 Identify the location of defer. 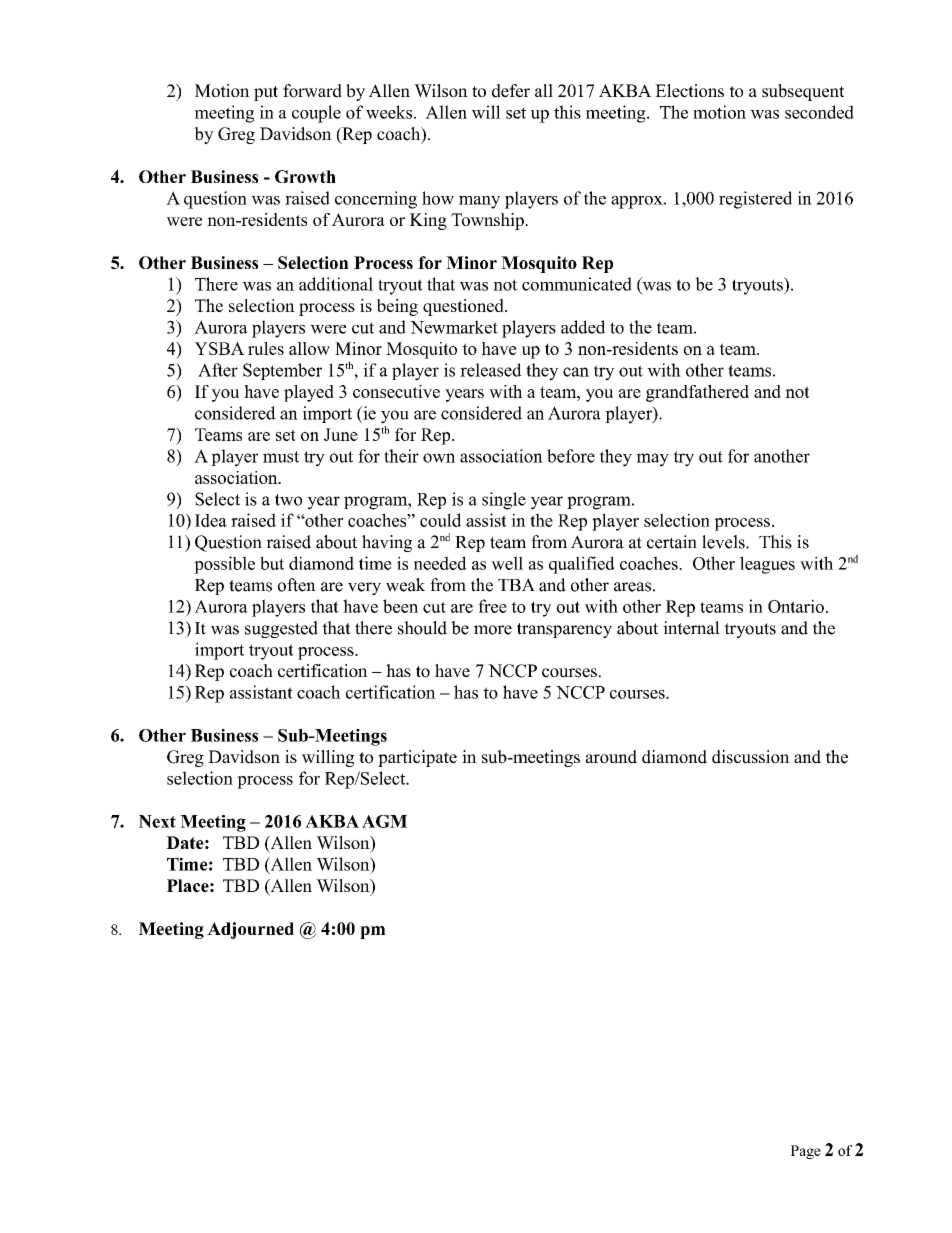
(511, 91).
